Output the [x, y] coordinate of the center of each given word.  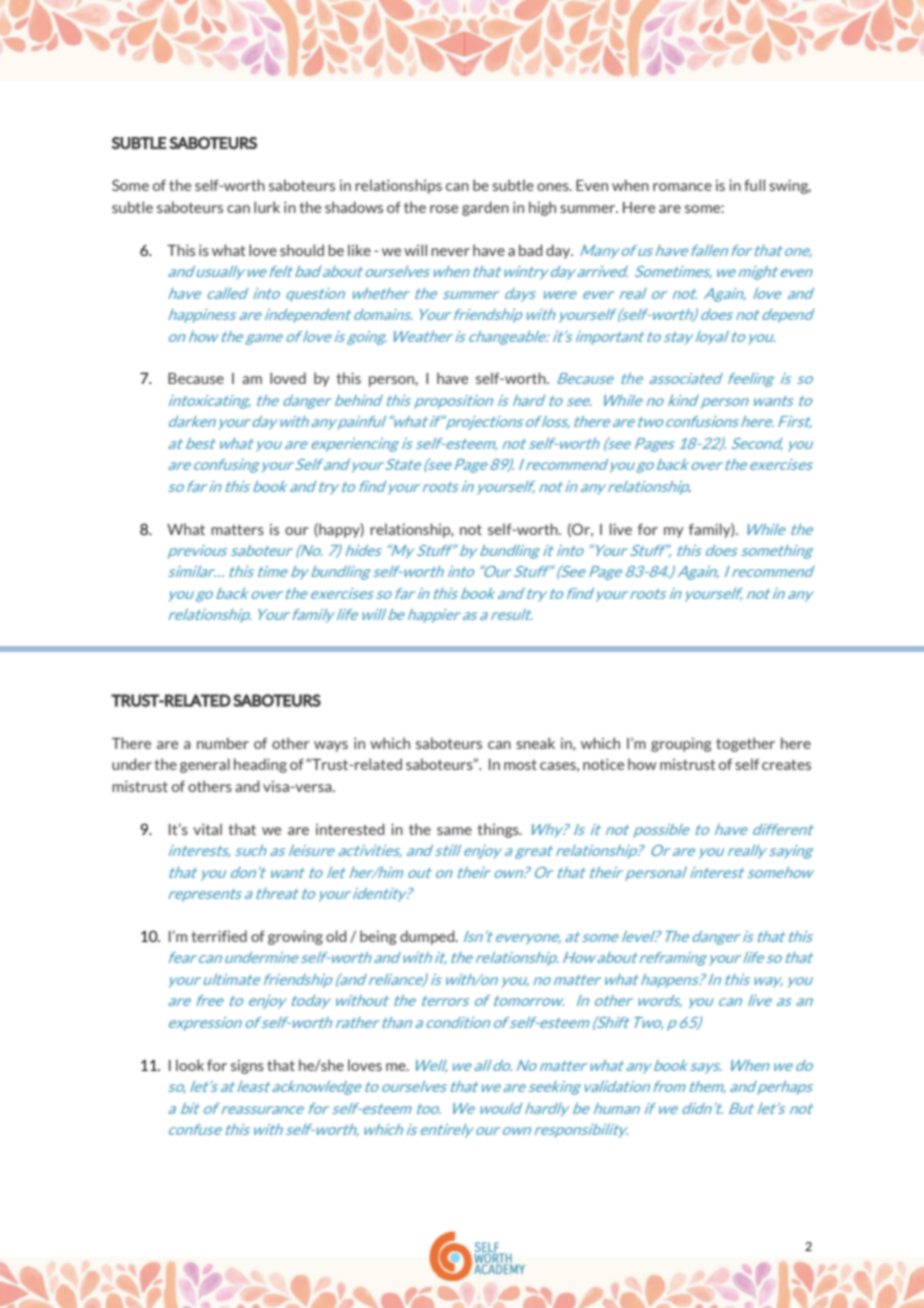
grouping [681, 745]
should [302, 250]
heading [260, 765]
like [359, 250]
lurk [267, 207]
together [745, 744]
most [520, 764]
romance [682, 187]
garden [485, 208]
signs [247, 1067]
